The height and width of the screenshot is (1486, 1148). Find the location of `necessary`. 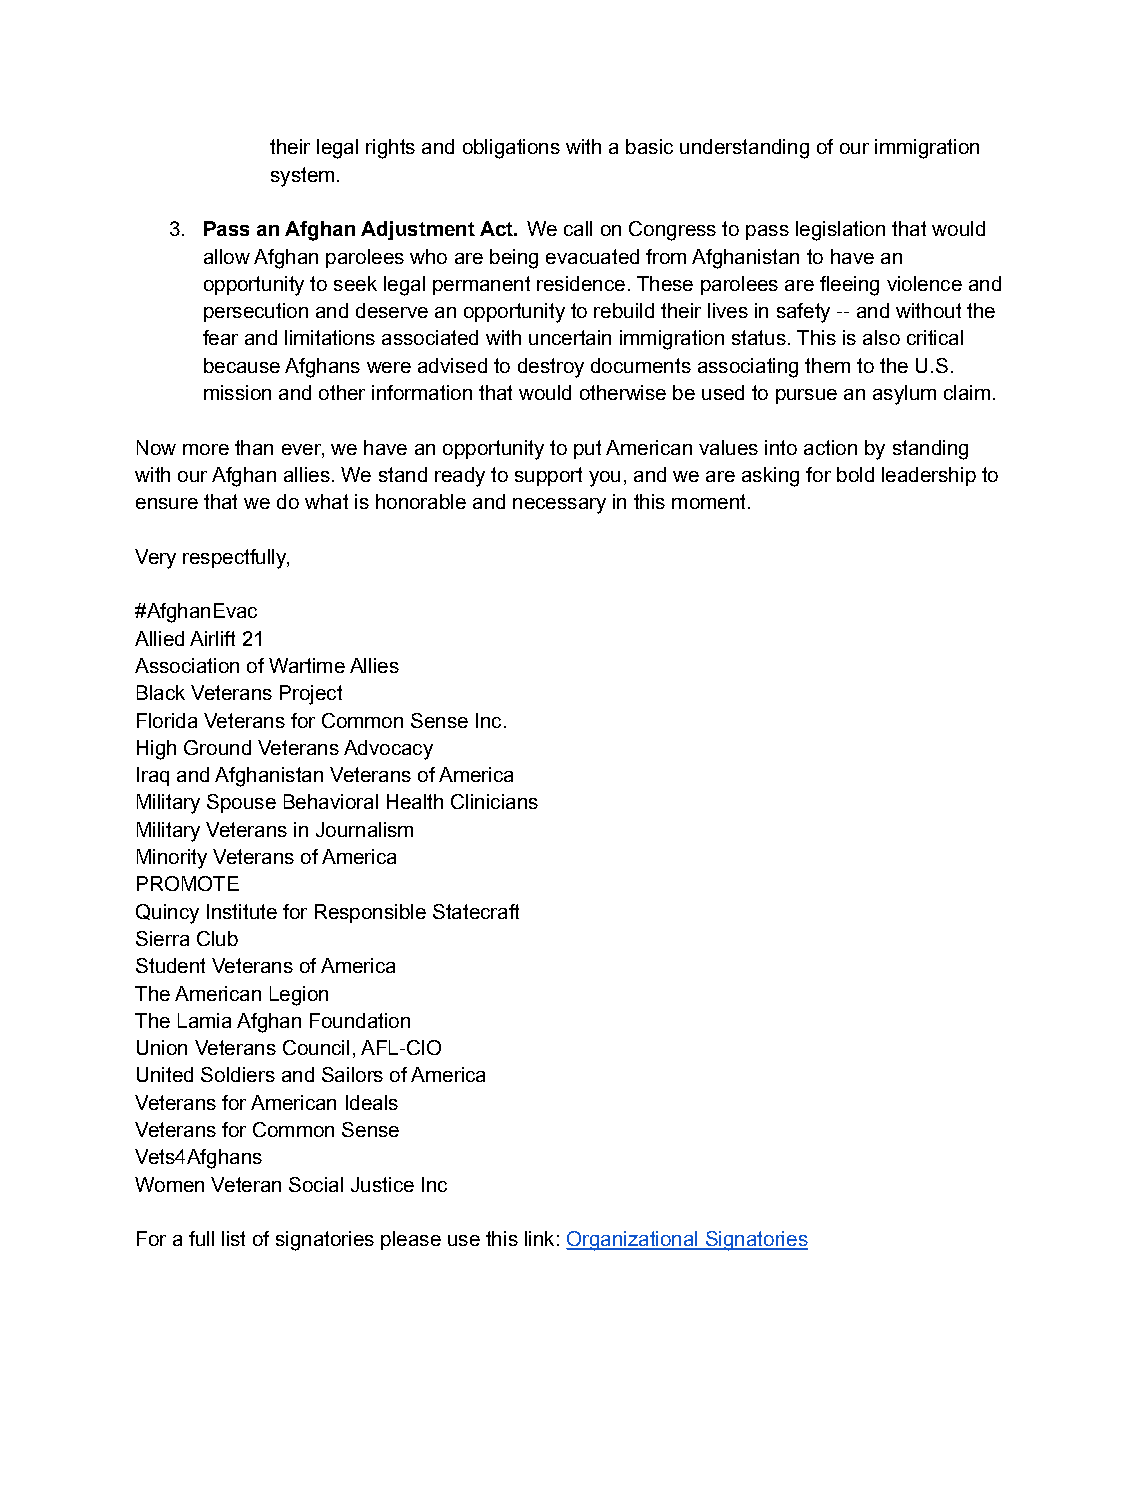

necessary is located at coordinates (559, 506).
